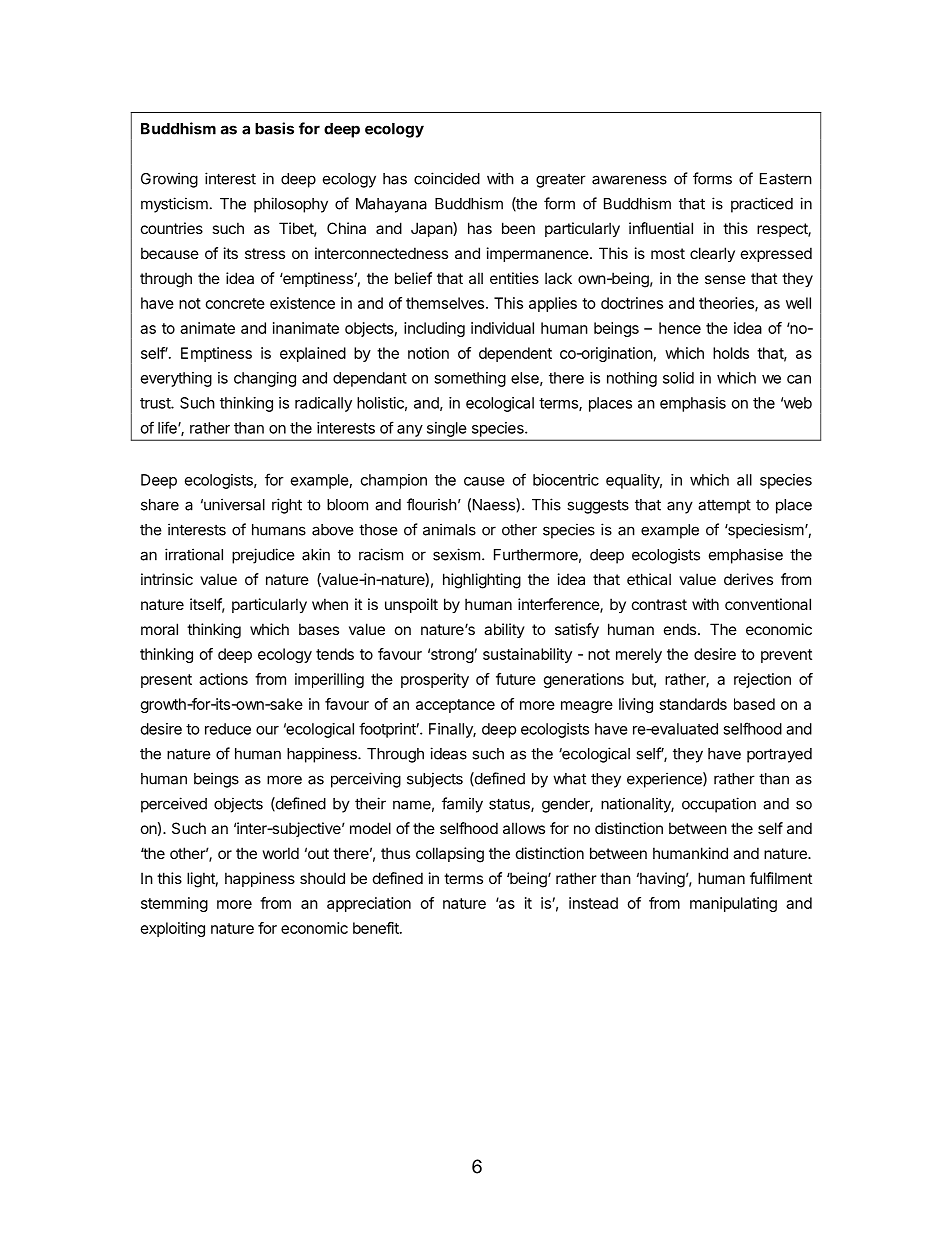  I want to click on coincided, so click(447, 178).
